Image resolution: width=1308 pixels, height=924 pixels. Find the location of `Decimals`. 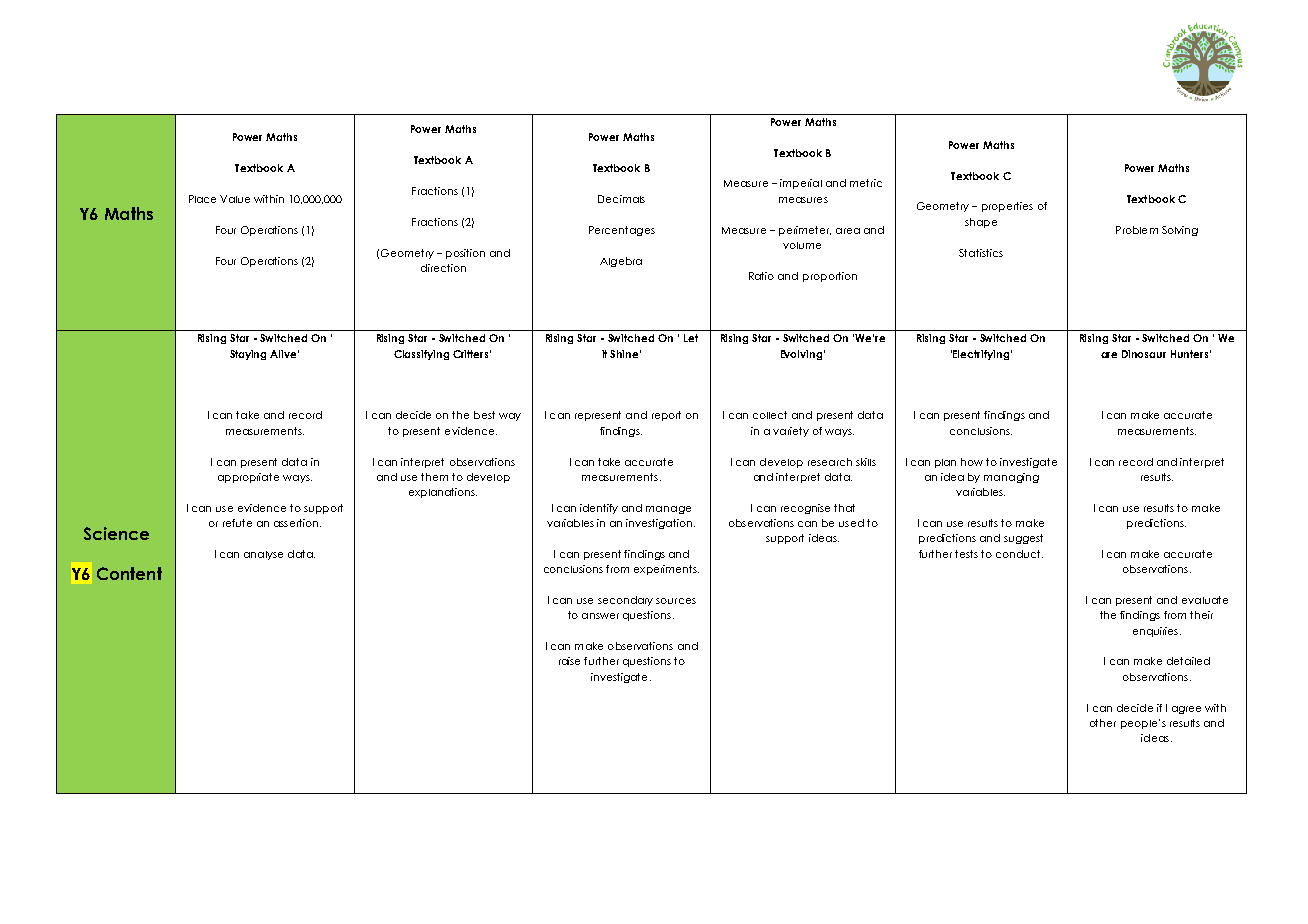

Decimals is located at coordinates (621, 199).
